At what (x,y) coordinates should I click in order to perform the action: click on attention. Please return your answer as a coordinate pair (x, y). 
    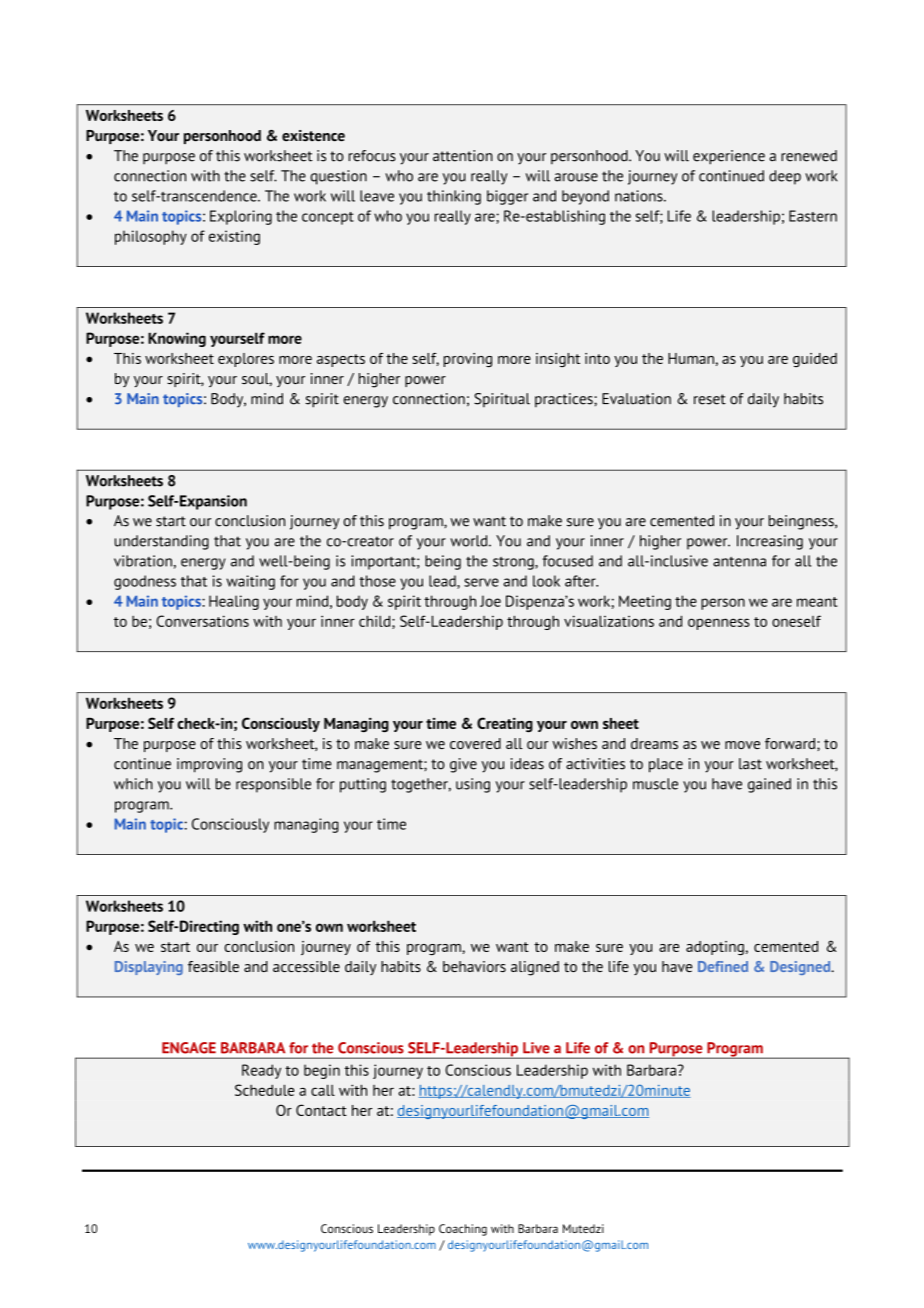
    Looking at the image, I should click on (463, 156).
